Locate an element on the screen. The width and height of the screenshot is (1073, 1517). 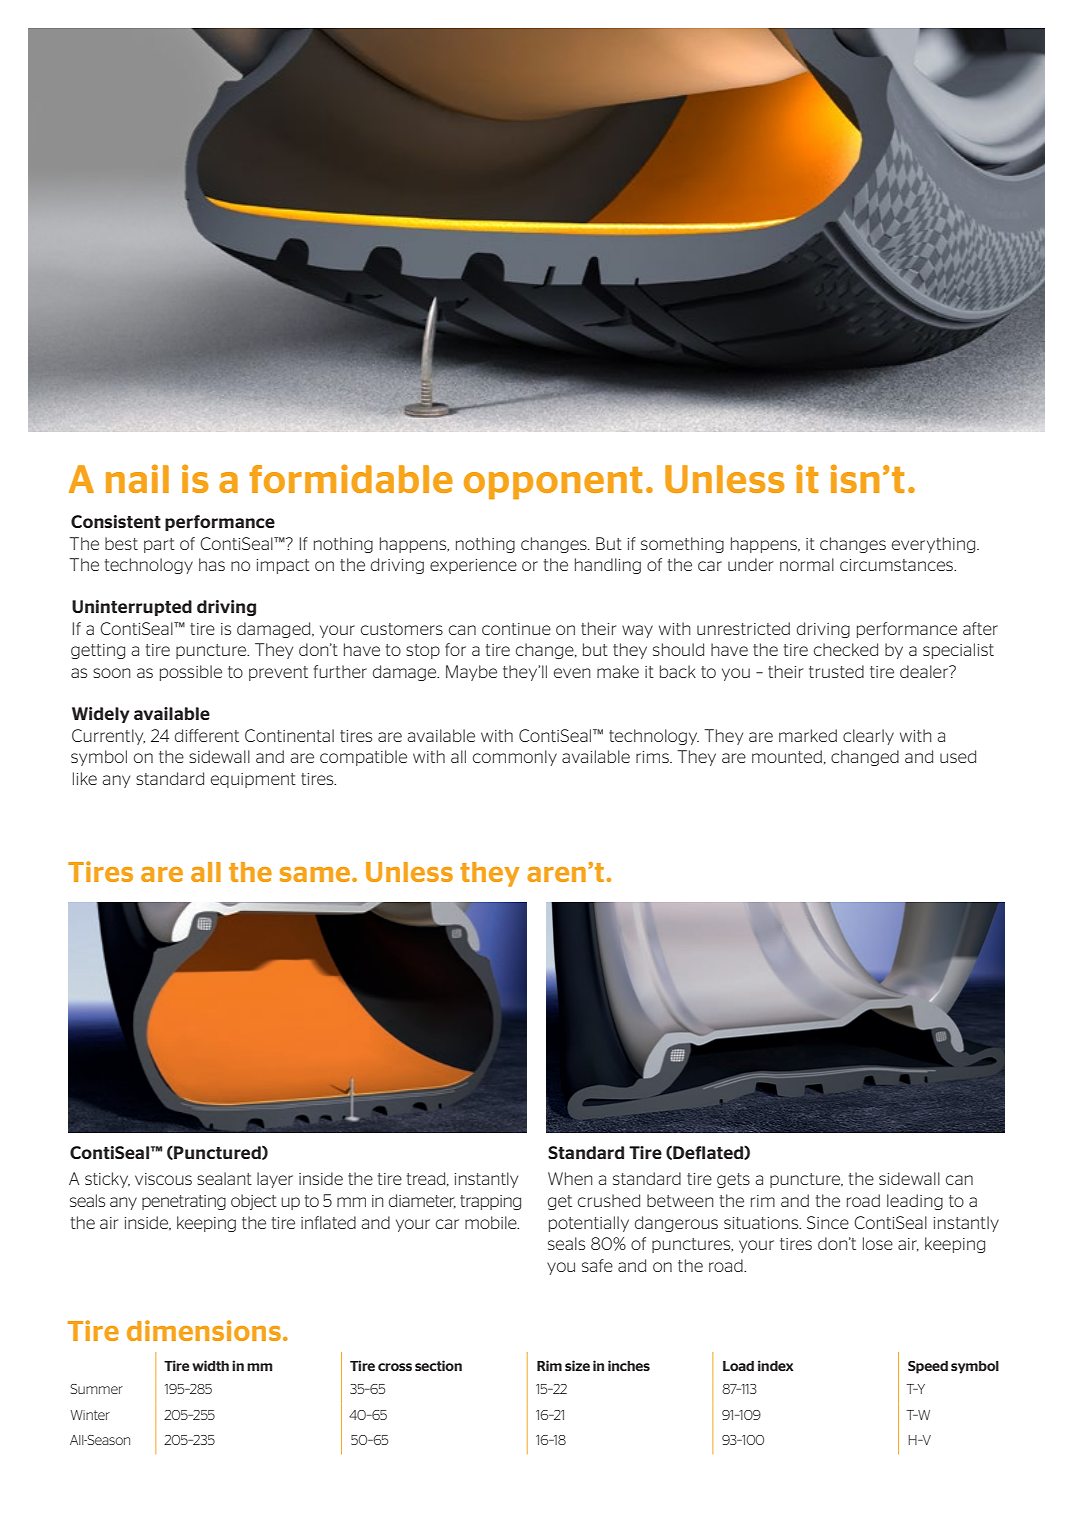
commonly is located at coordinates (515, 758).
